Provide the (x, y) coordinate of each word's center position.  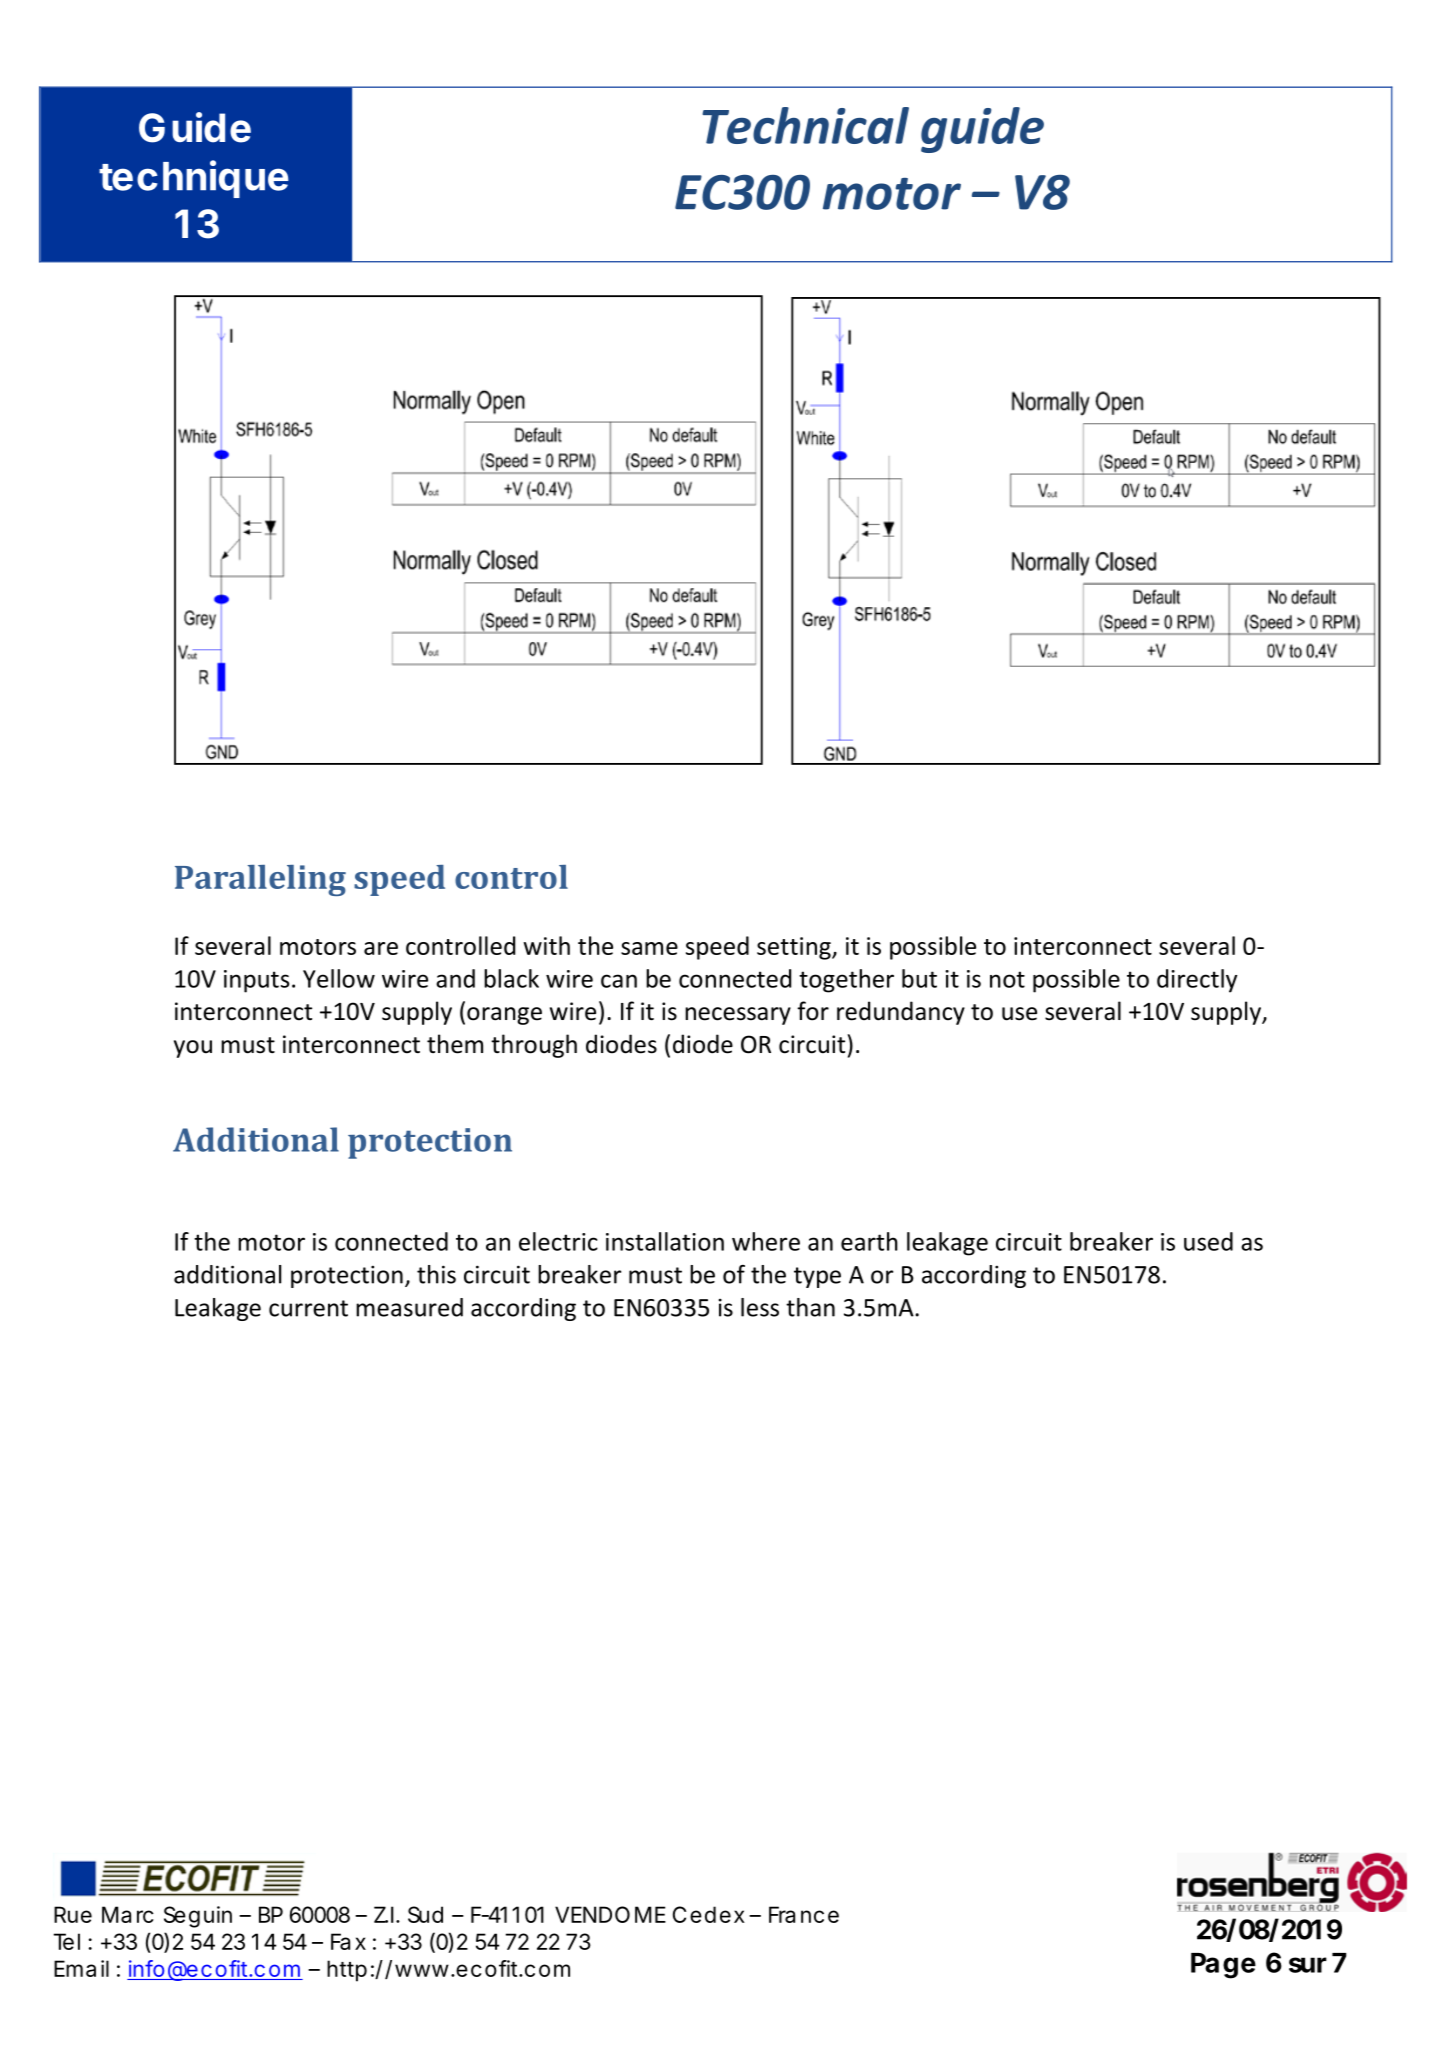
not (1007, 979)
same (649, 948)
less (760, 1307)
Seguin (198, 1917)
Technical (805, 125)
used (1208, 1241)
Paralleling (260, 880)
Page (1223, 1966)
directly (1197, 981)
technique (194, 179)
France (804, 1914)
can (619, 981)
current (308, 1308)
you (193, 1049)
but (919, 978)
